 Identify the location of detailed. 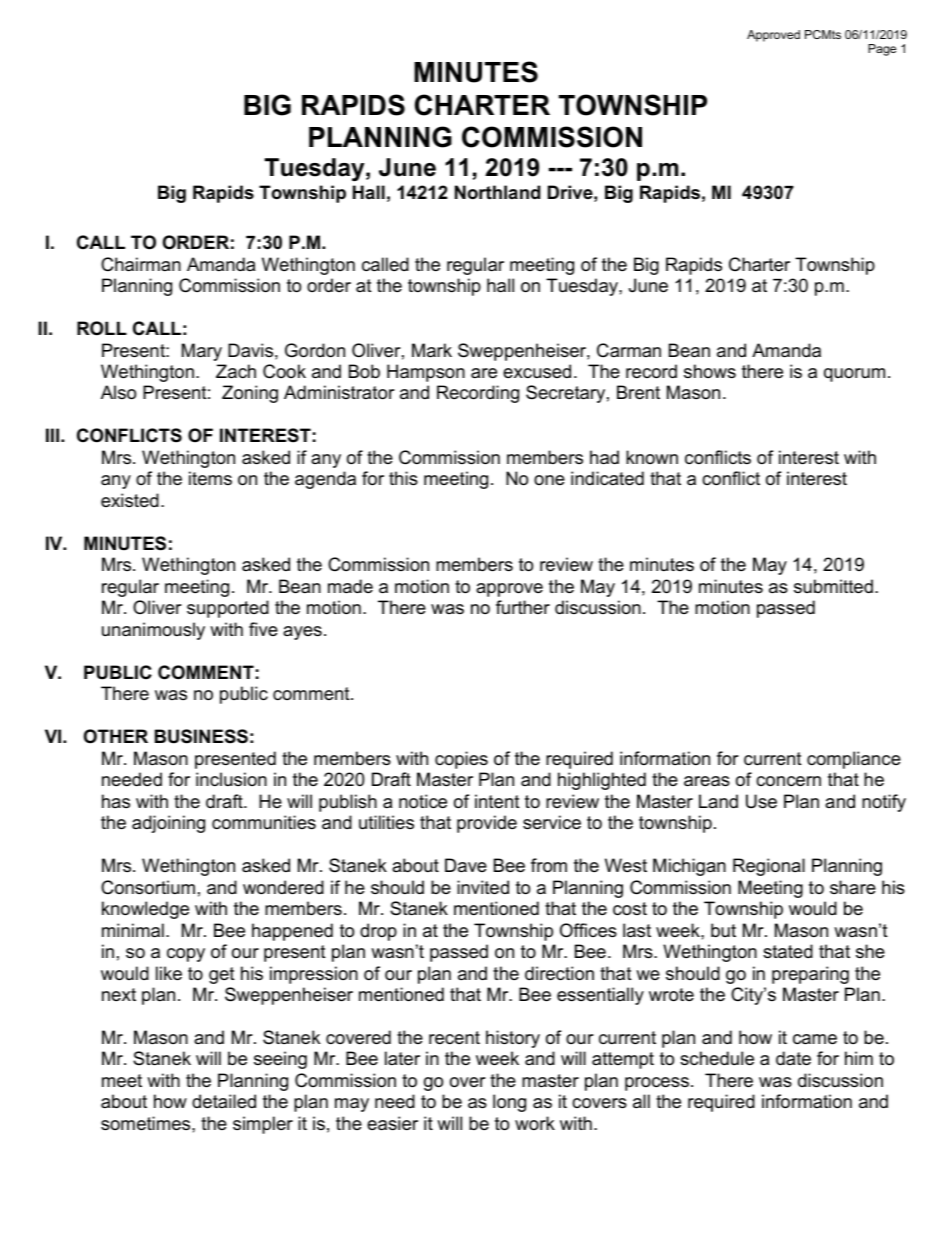
(224, 1101).
